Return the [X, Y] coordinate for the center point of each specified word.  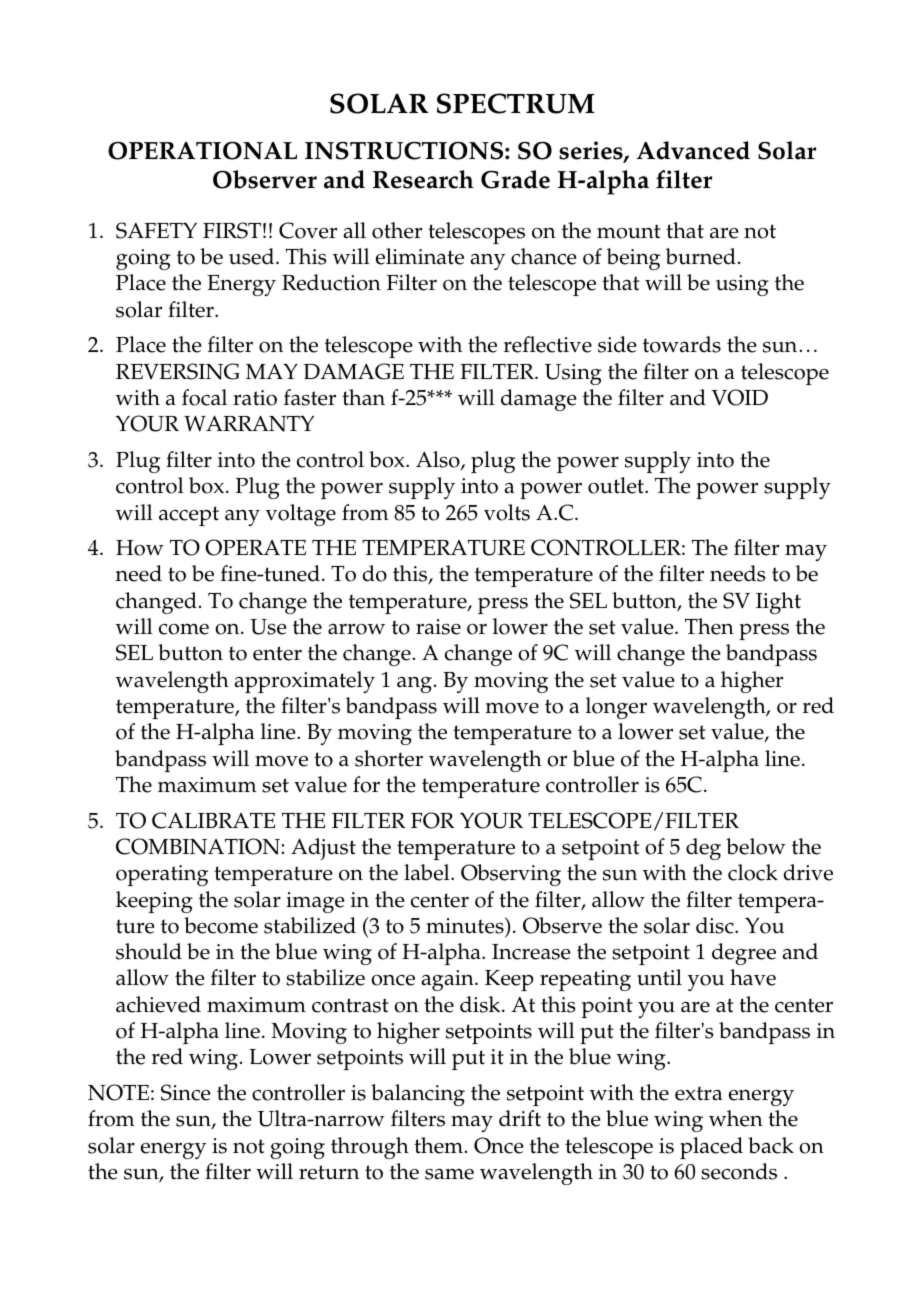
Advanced [693, 150]
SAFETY [156, 230]
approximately [304, 682]
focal [204, 397]
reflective [548, 344]
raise [438, 627]
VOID [740, 397]
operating [162, 875]
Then [709, 626]
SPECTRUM [516, 103]
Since [186, 1092]
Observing [511, 875]
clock [753, 872]
